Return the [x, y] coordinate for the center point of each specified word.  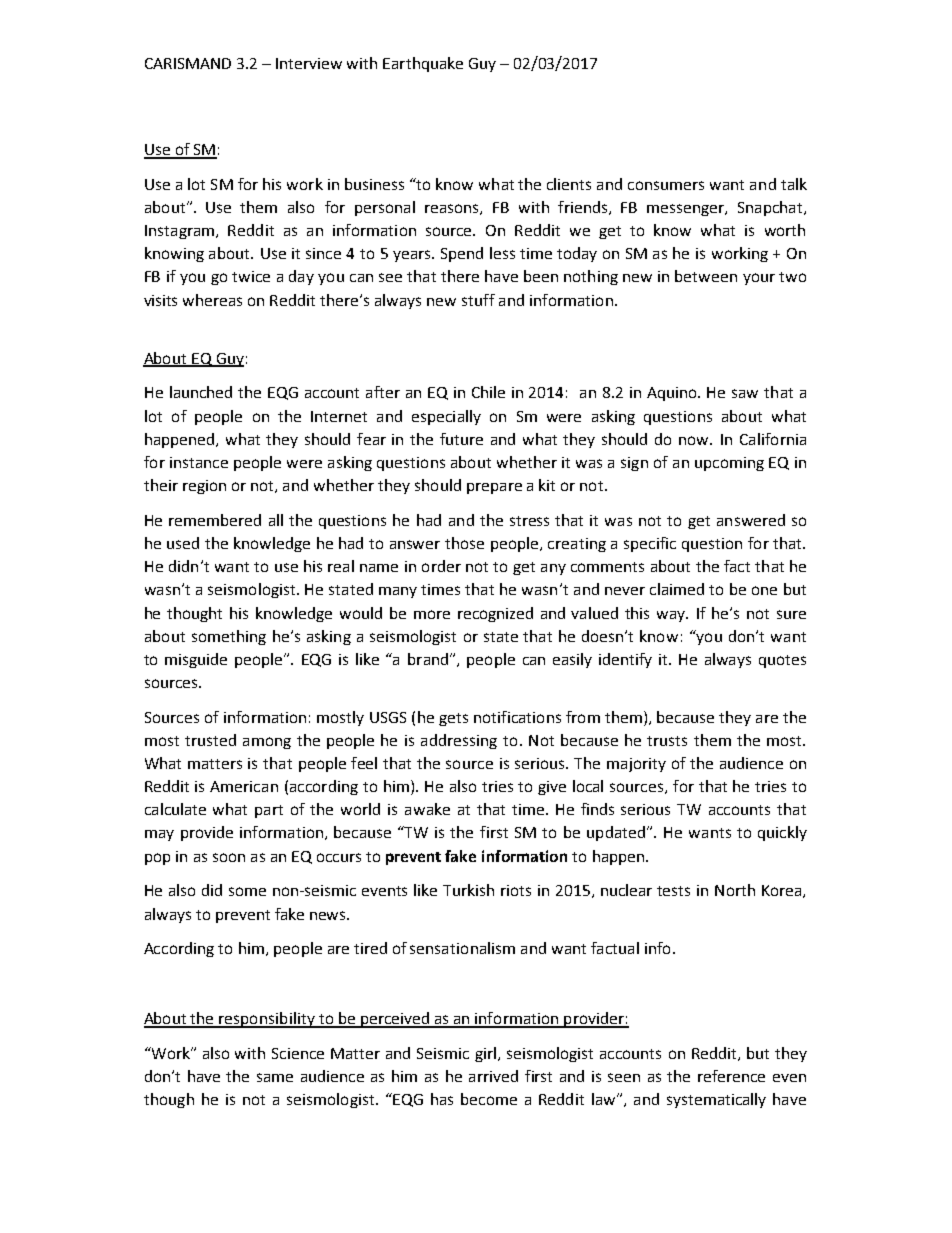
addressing [459, 741]
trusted [210, 740]
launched [201, 392]
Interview [309, 63]
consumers [666, 185]
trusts [667, 741]
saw [745, 393]
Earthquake [423, 64]
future [461, 439]
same [275, 1077]
